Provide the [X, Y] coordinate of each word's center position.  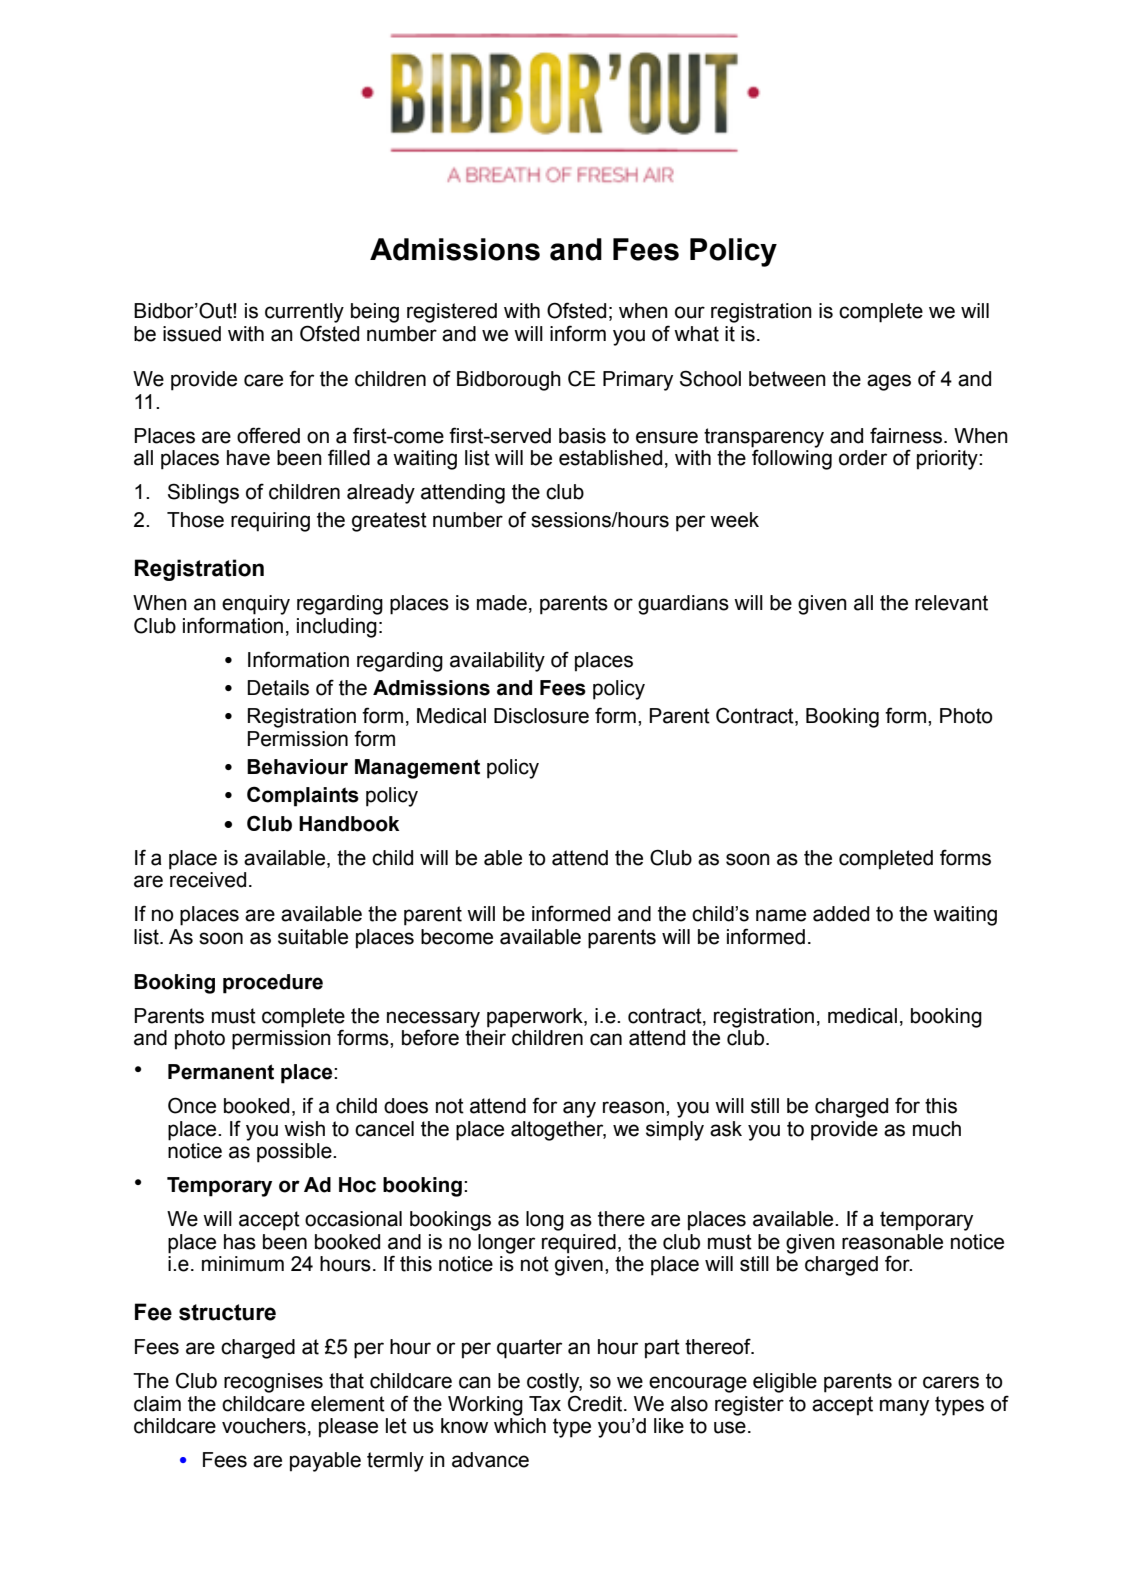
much [937, 1129]
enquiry [256, 605]
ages [889, 382]
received [208, 880]
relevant [951, 603]
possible [295, 1153]
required [579, 1244]
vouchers [264, 1426]
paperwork [536, 1018]
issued [192, 334]
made [502, 603]
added [841, 914]
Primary [638, 381]
